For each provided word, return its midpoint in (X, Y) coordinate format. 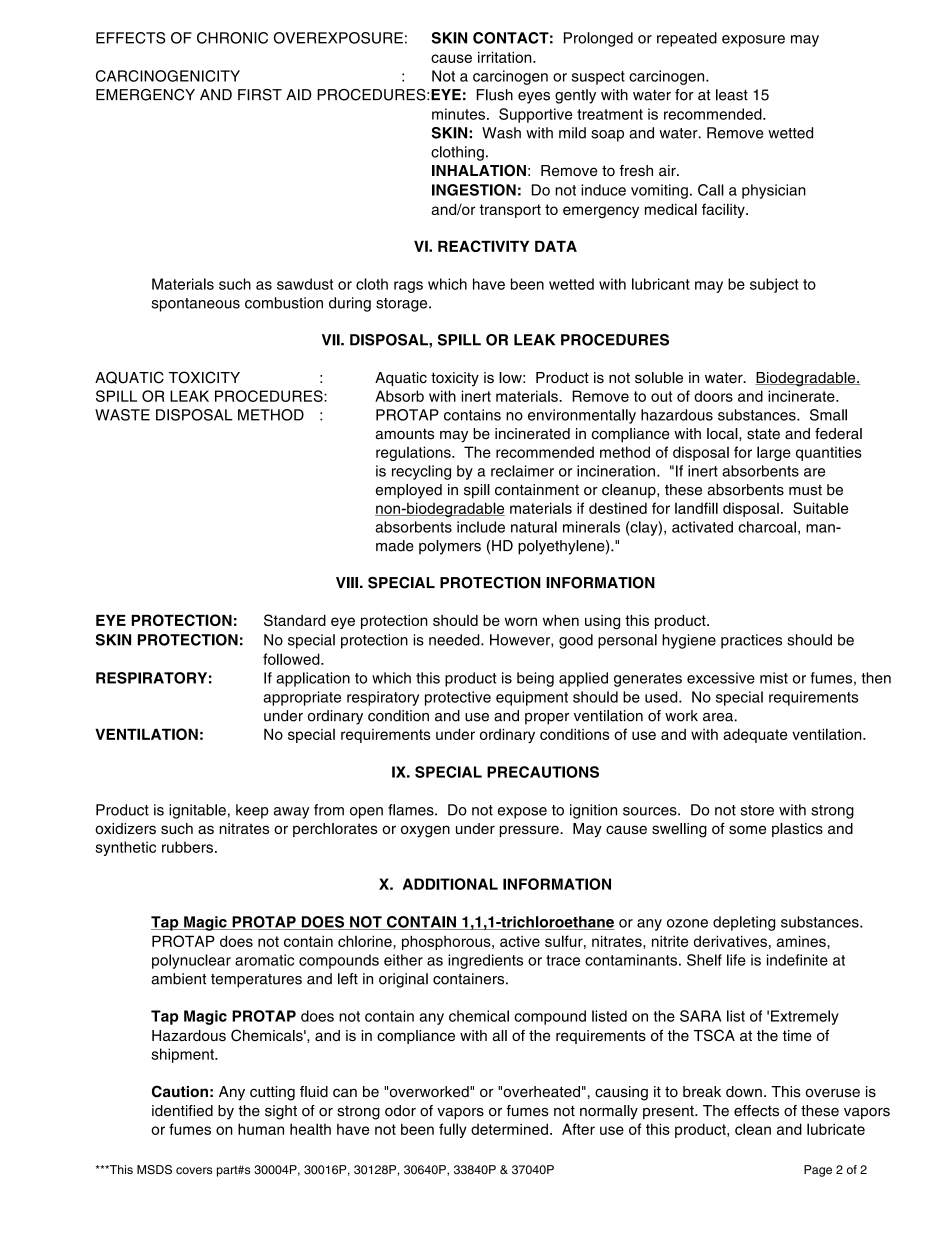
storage (403, 305)
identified (182, 1111)
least (732, 95)
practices (751, 641)
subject (774, 285)
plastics (797, 830)
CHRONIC (232, 38)
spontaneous (196, 305)
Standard (295, 620)
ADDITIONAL (450, 884)
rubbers (187, 847)
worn (521, 621)
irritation (506, 57)
